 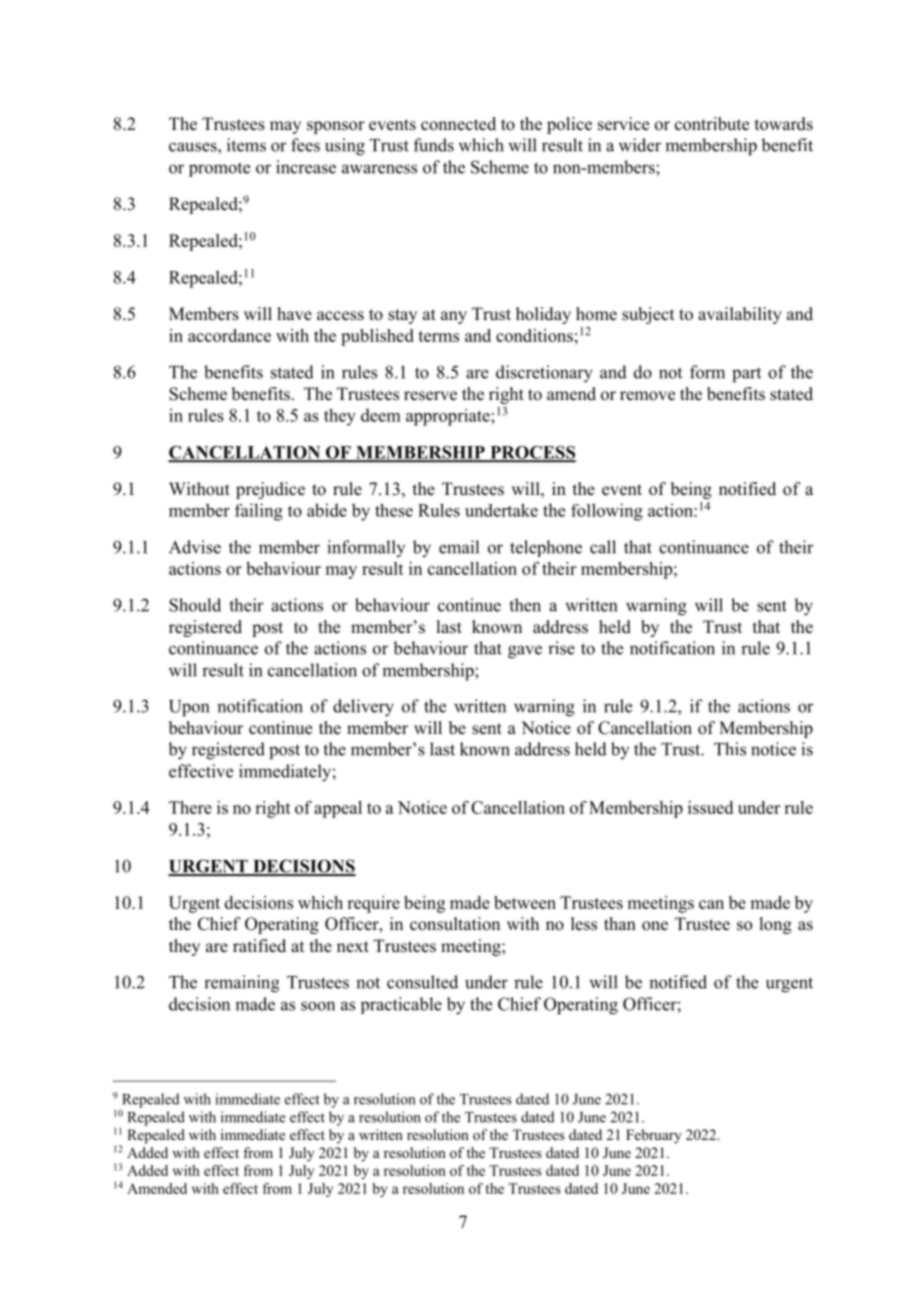 What do you see at coordinates (525, 902) in the screenshot?
I see `between` at bounding box center [525, 902].
